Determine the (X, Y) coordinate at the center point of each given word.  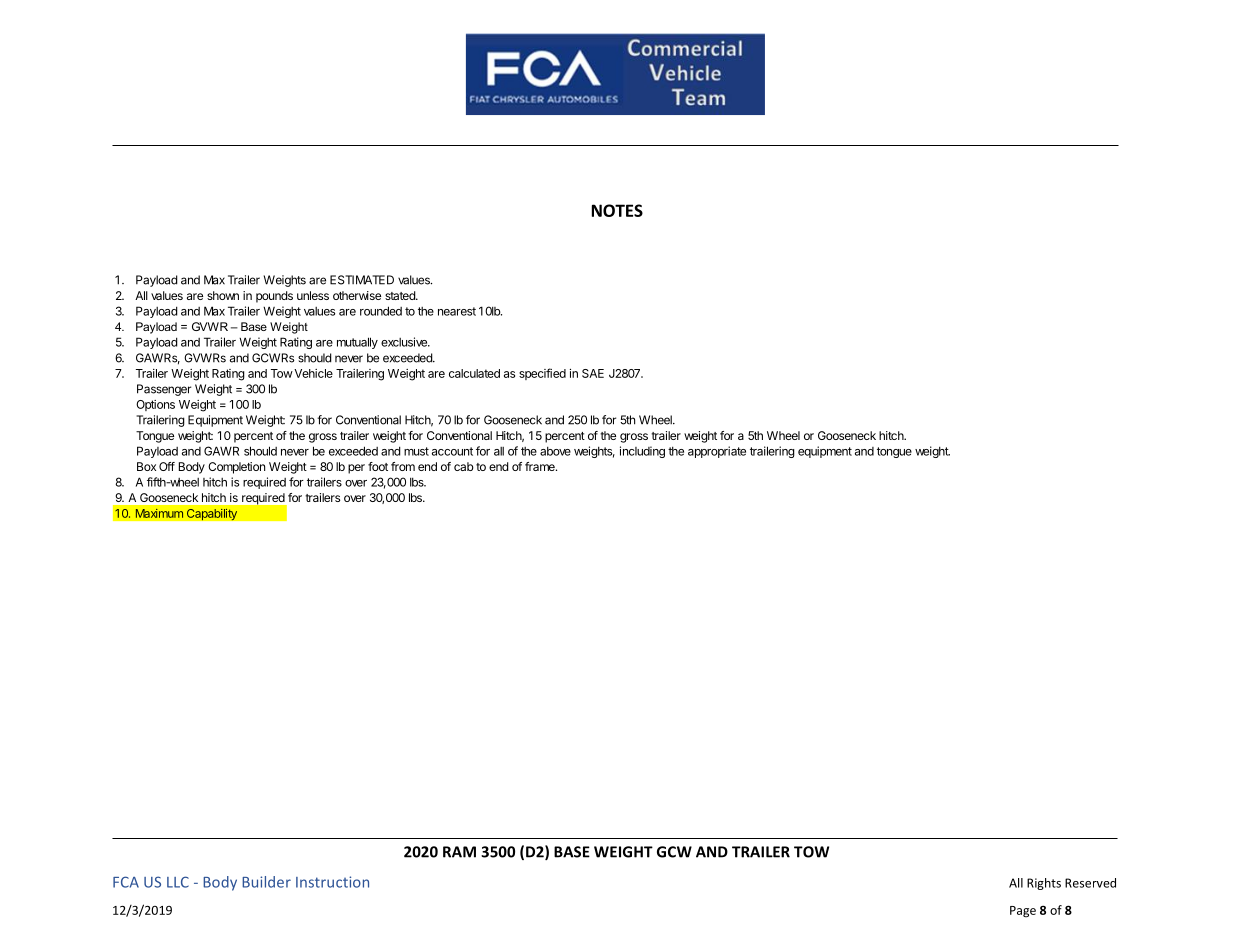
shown (223, 295)
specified (542, 374)
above (555, 451)
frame (541, 466)
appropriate (717, 452)
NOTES (617, 210)
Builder (266, 882)
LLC (178, 882)
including (642, 452)
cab (464, 466)
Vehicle (313, 373)
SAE (593, 373)
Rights (1044, 884)
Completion (236, 468)
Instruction (332, 882)
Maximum (159, 513)
